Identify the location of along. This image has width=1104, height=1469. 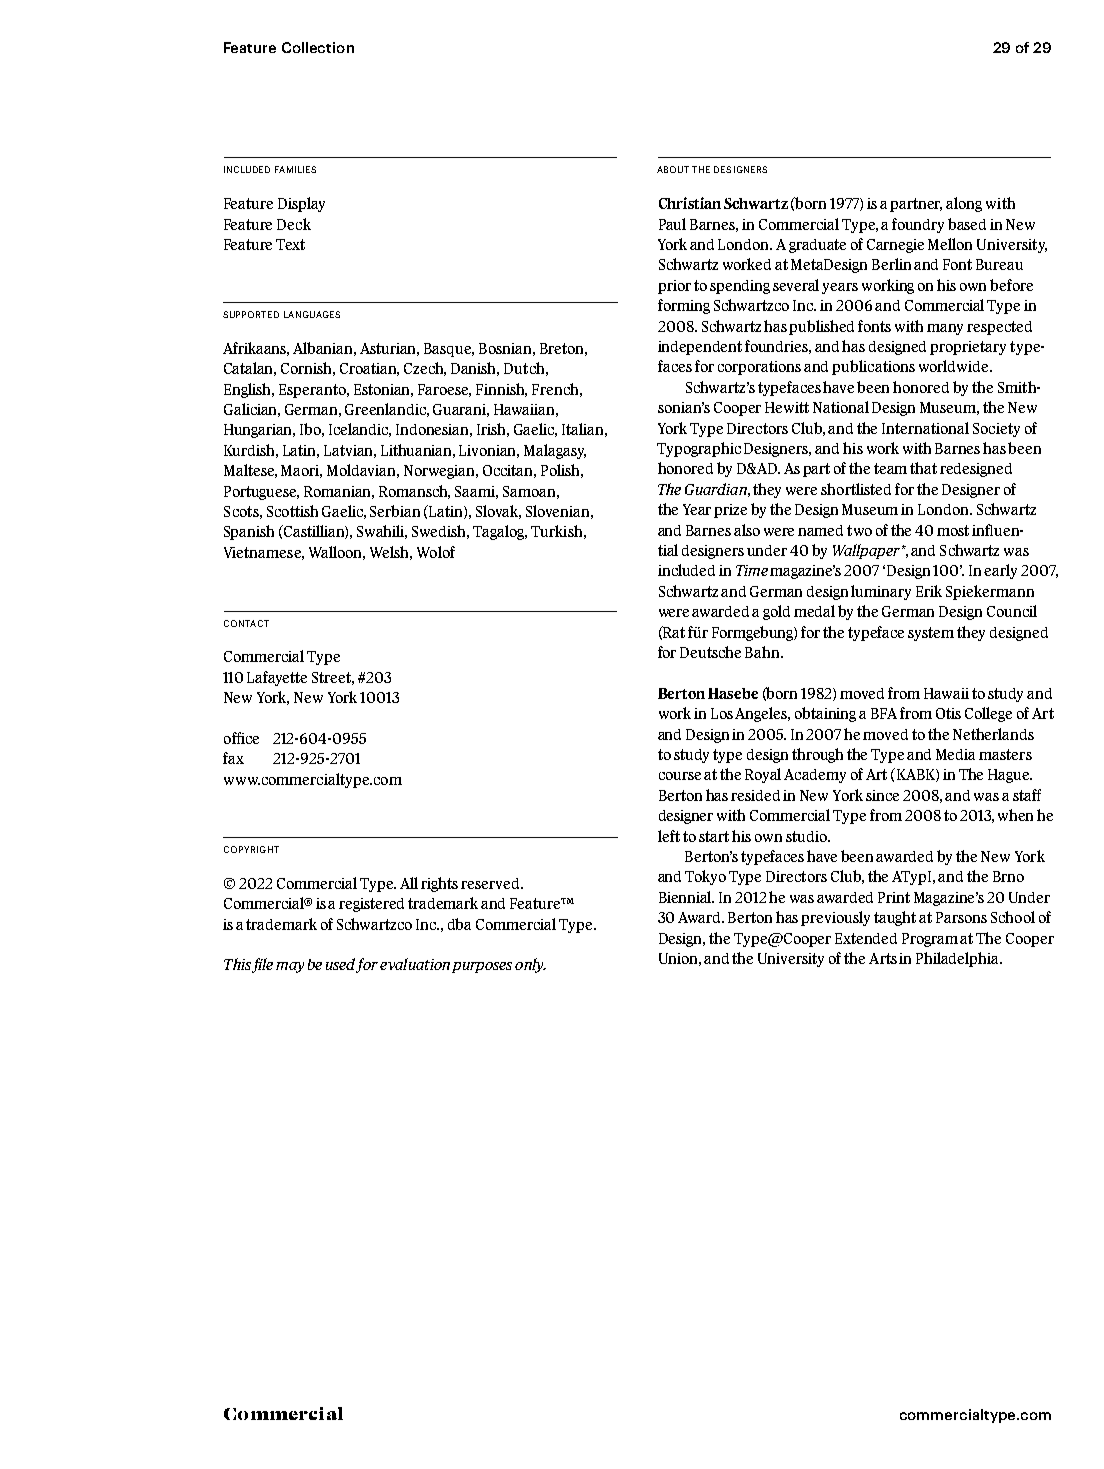
(964, 204).
